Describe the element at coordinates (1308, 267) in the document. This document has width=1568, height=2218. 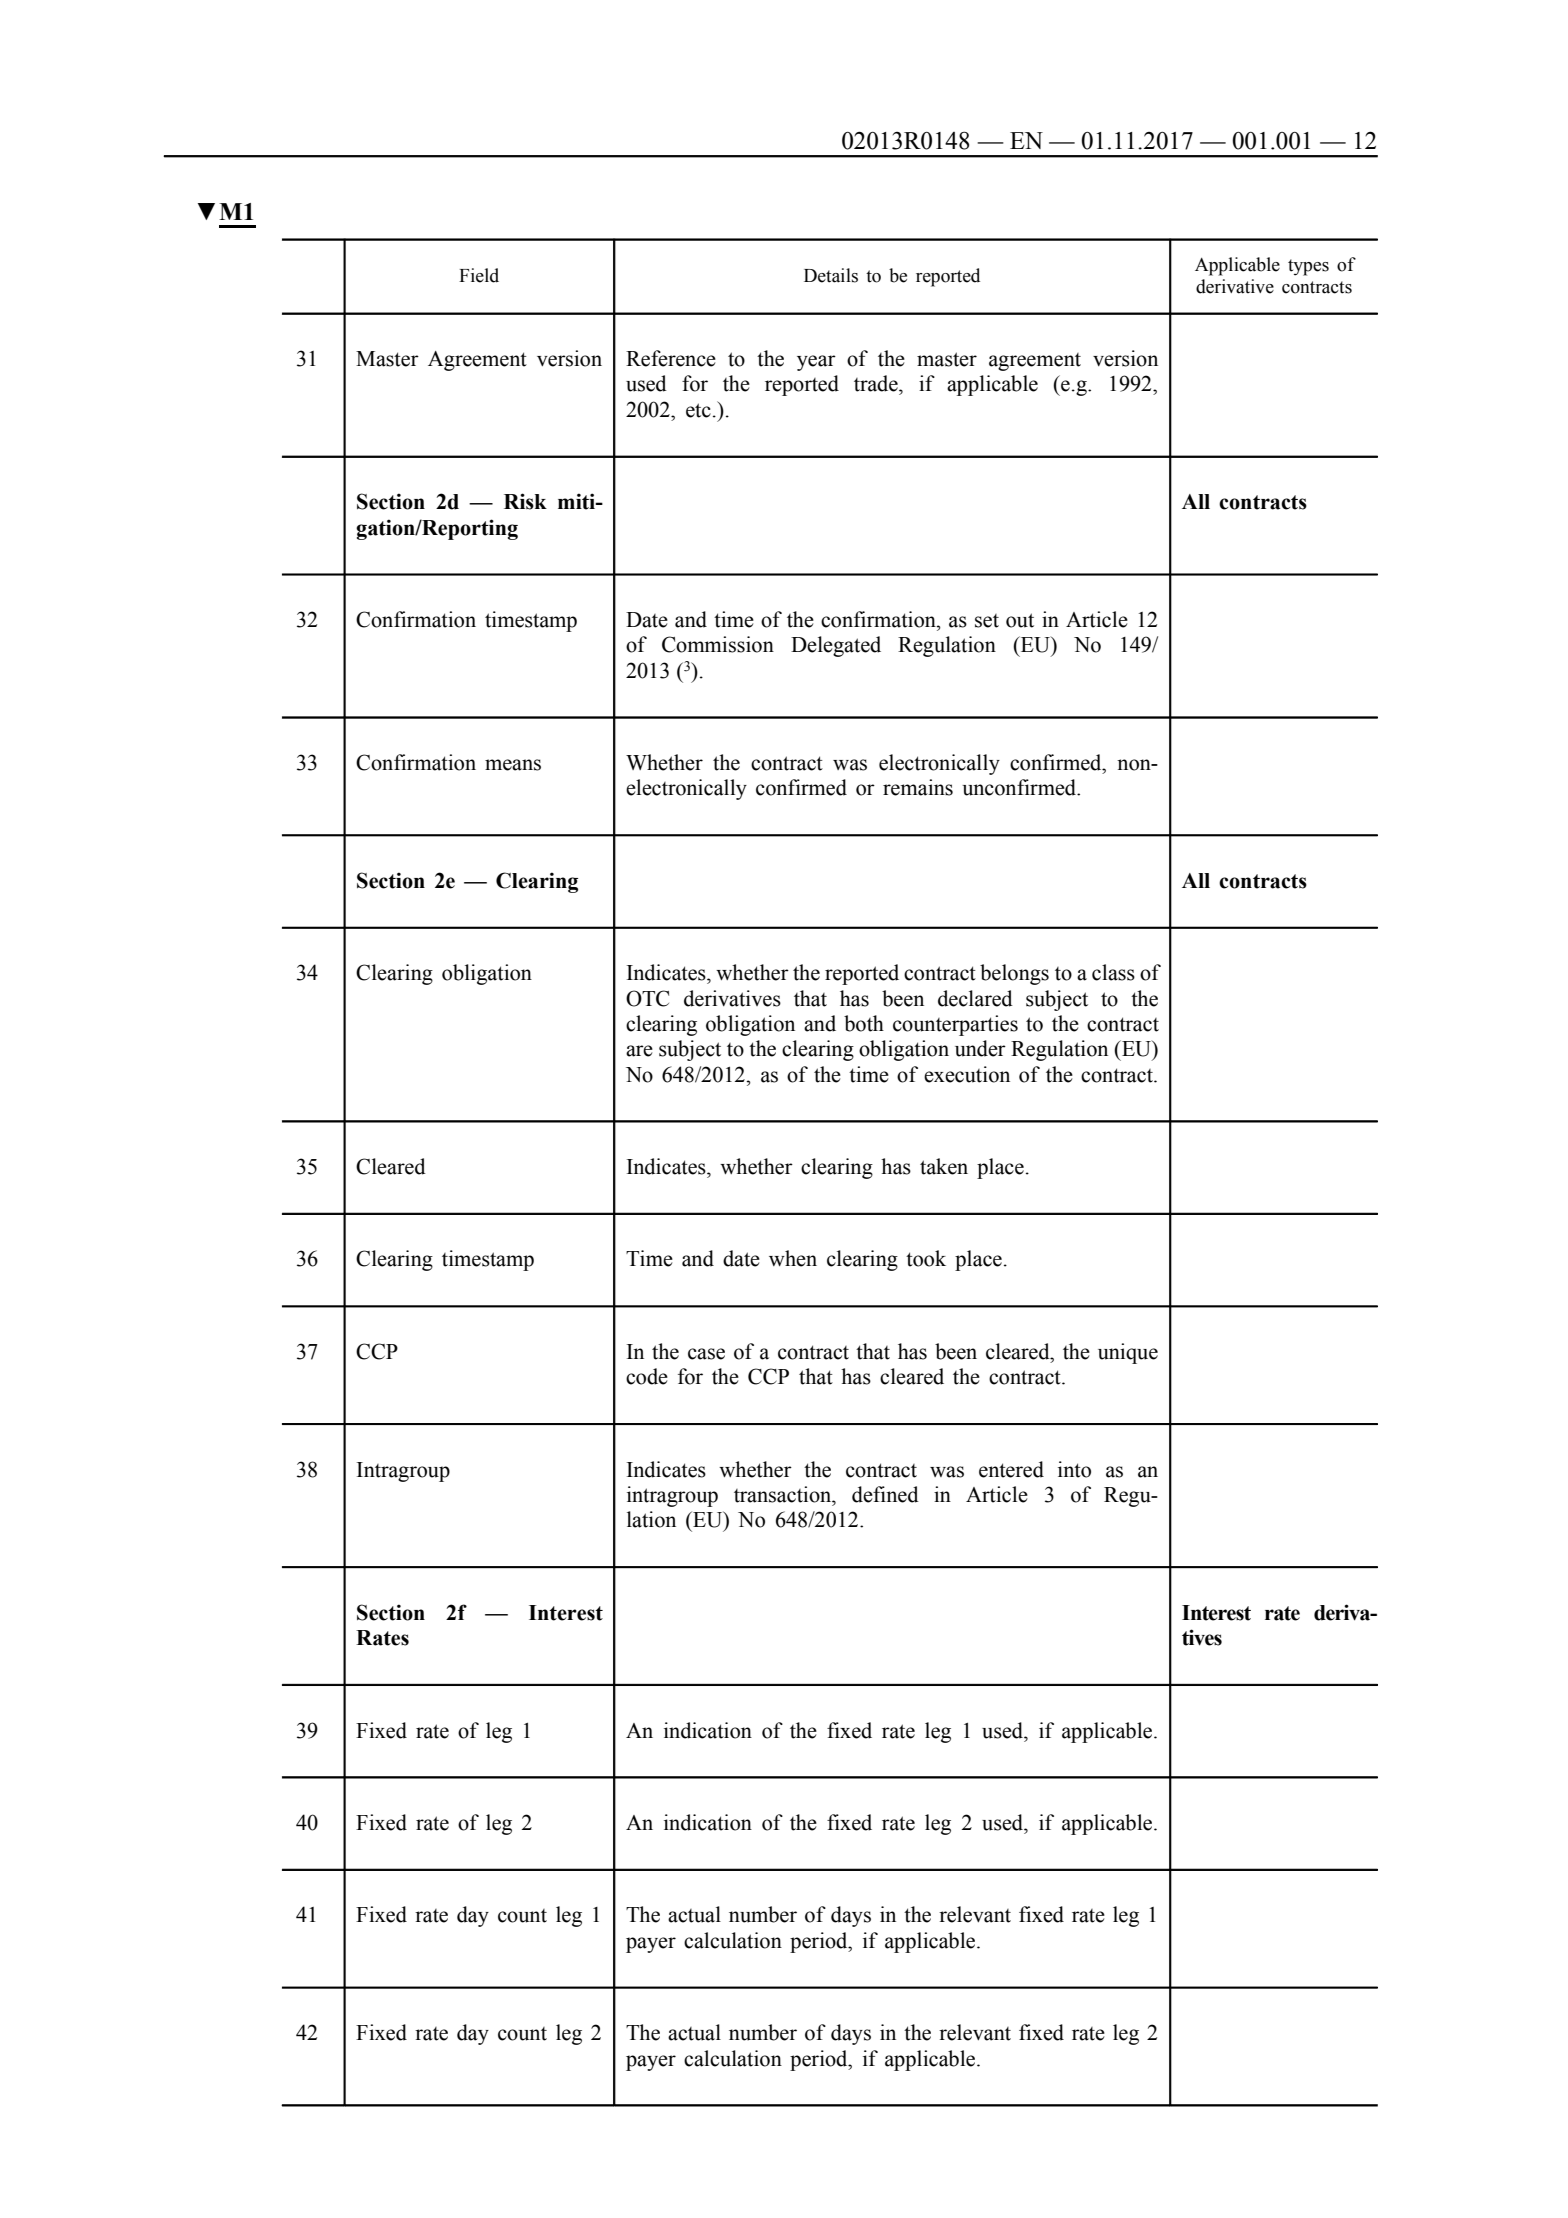
I see `types` at that location.
